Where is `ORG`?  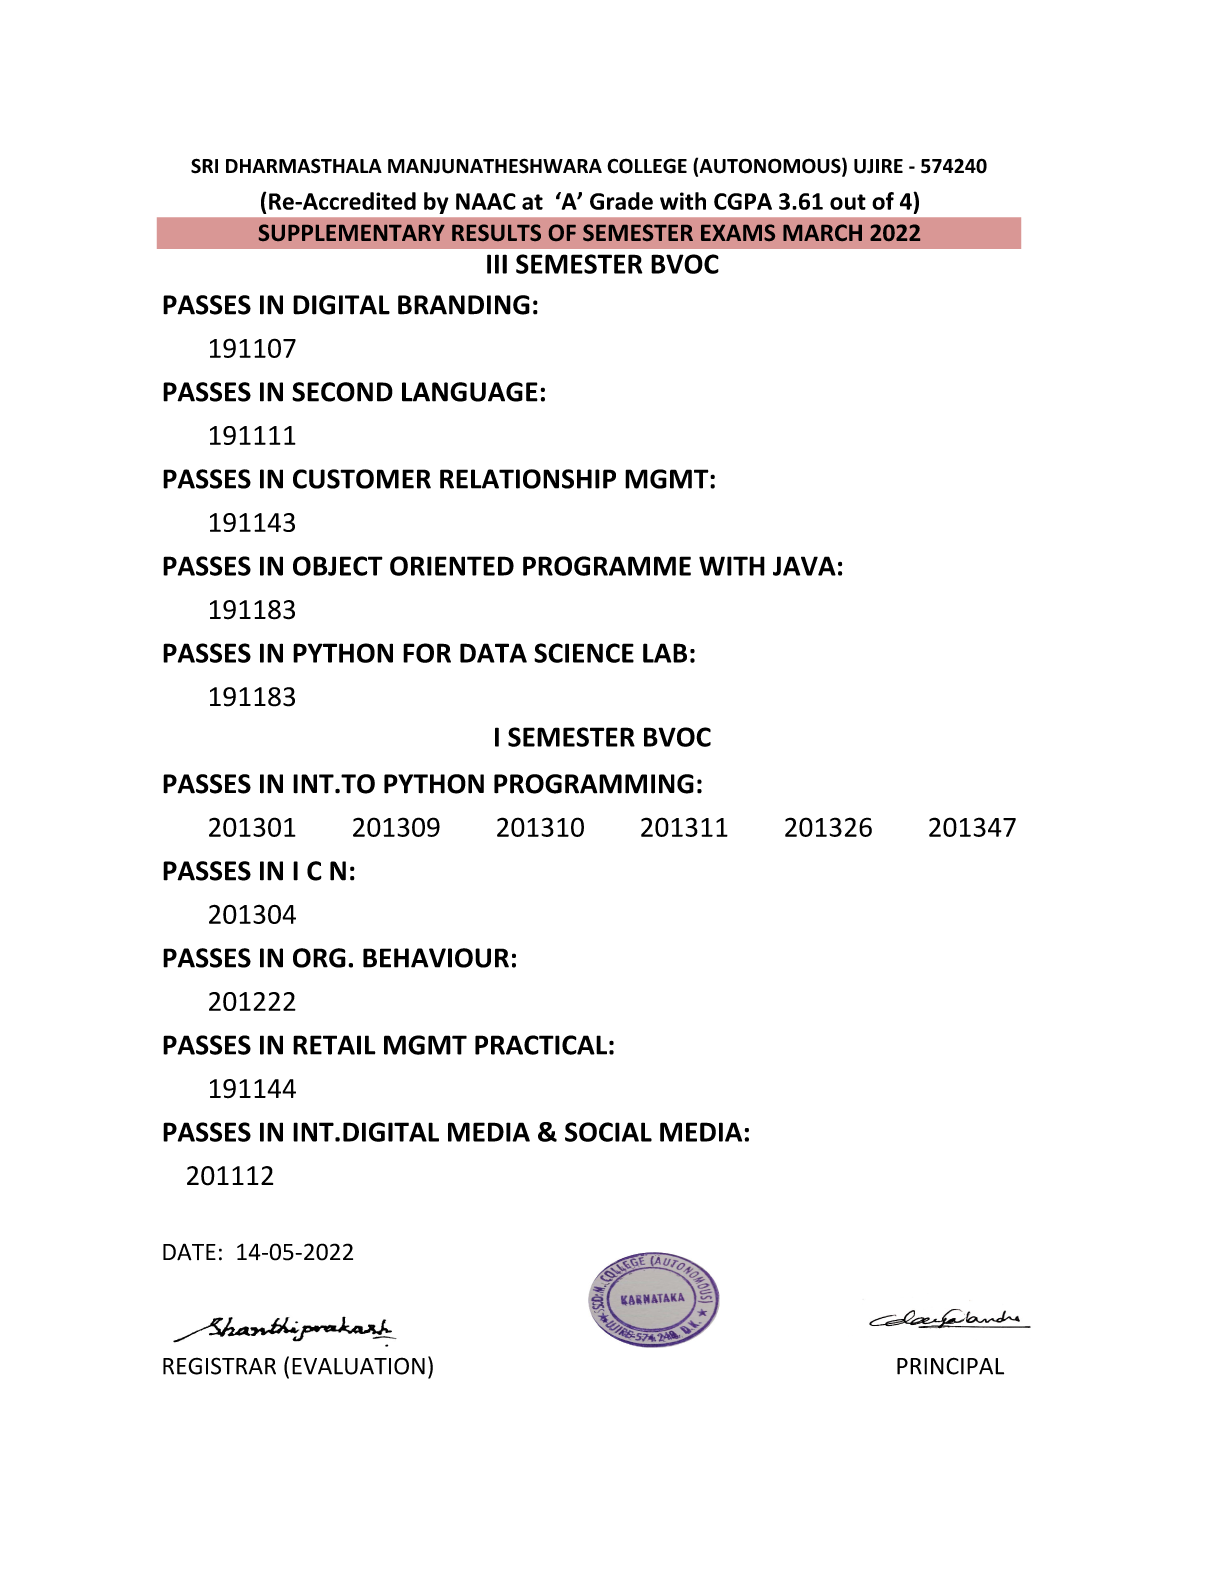 ORG is located at coordinates (319, 958).
